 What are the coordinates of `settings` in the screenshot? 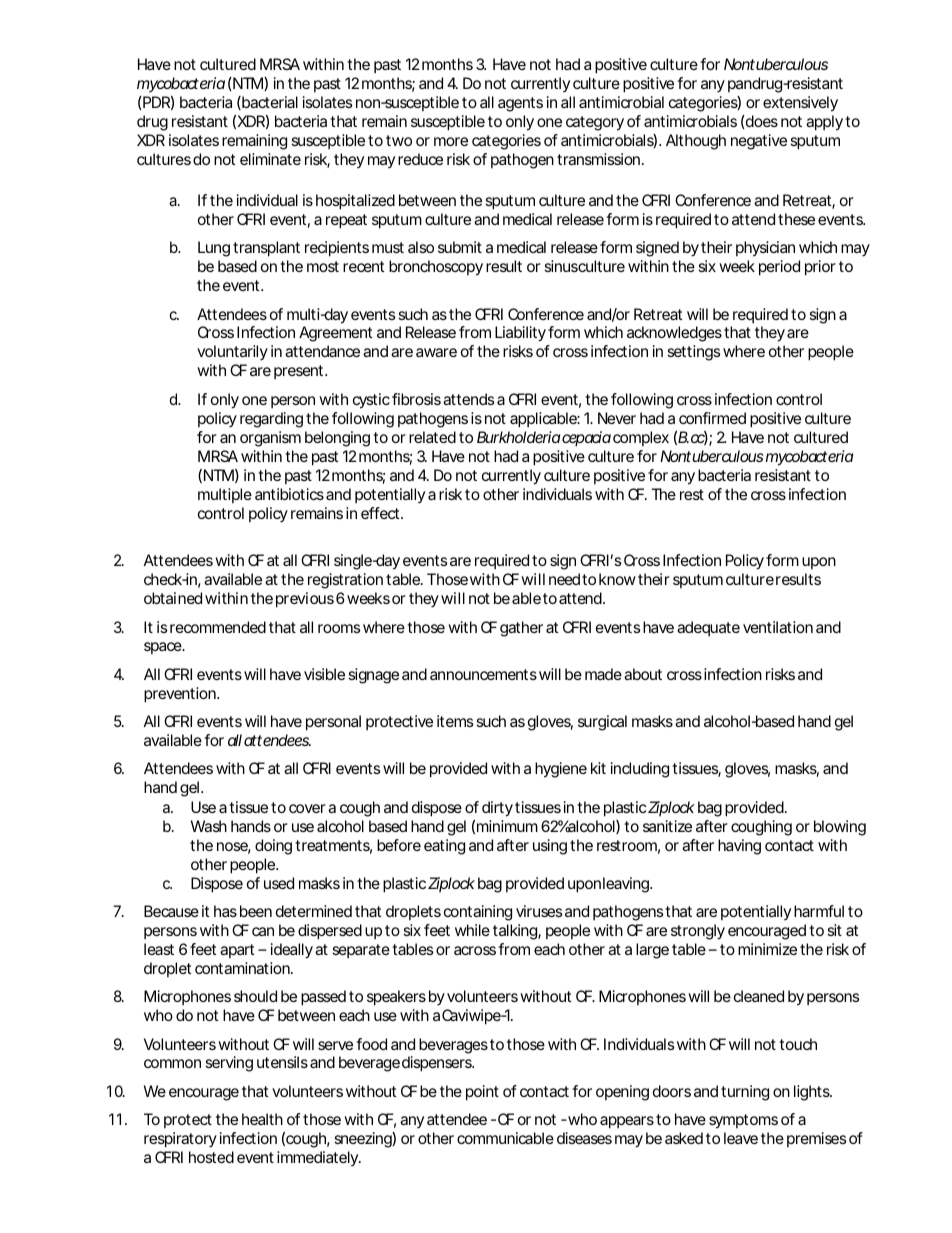 It's located at (693, 353).
